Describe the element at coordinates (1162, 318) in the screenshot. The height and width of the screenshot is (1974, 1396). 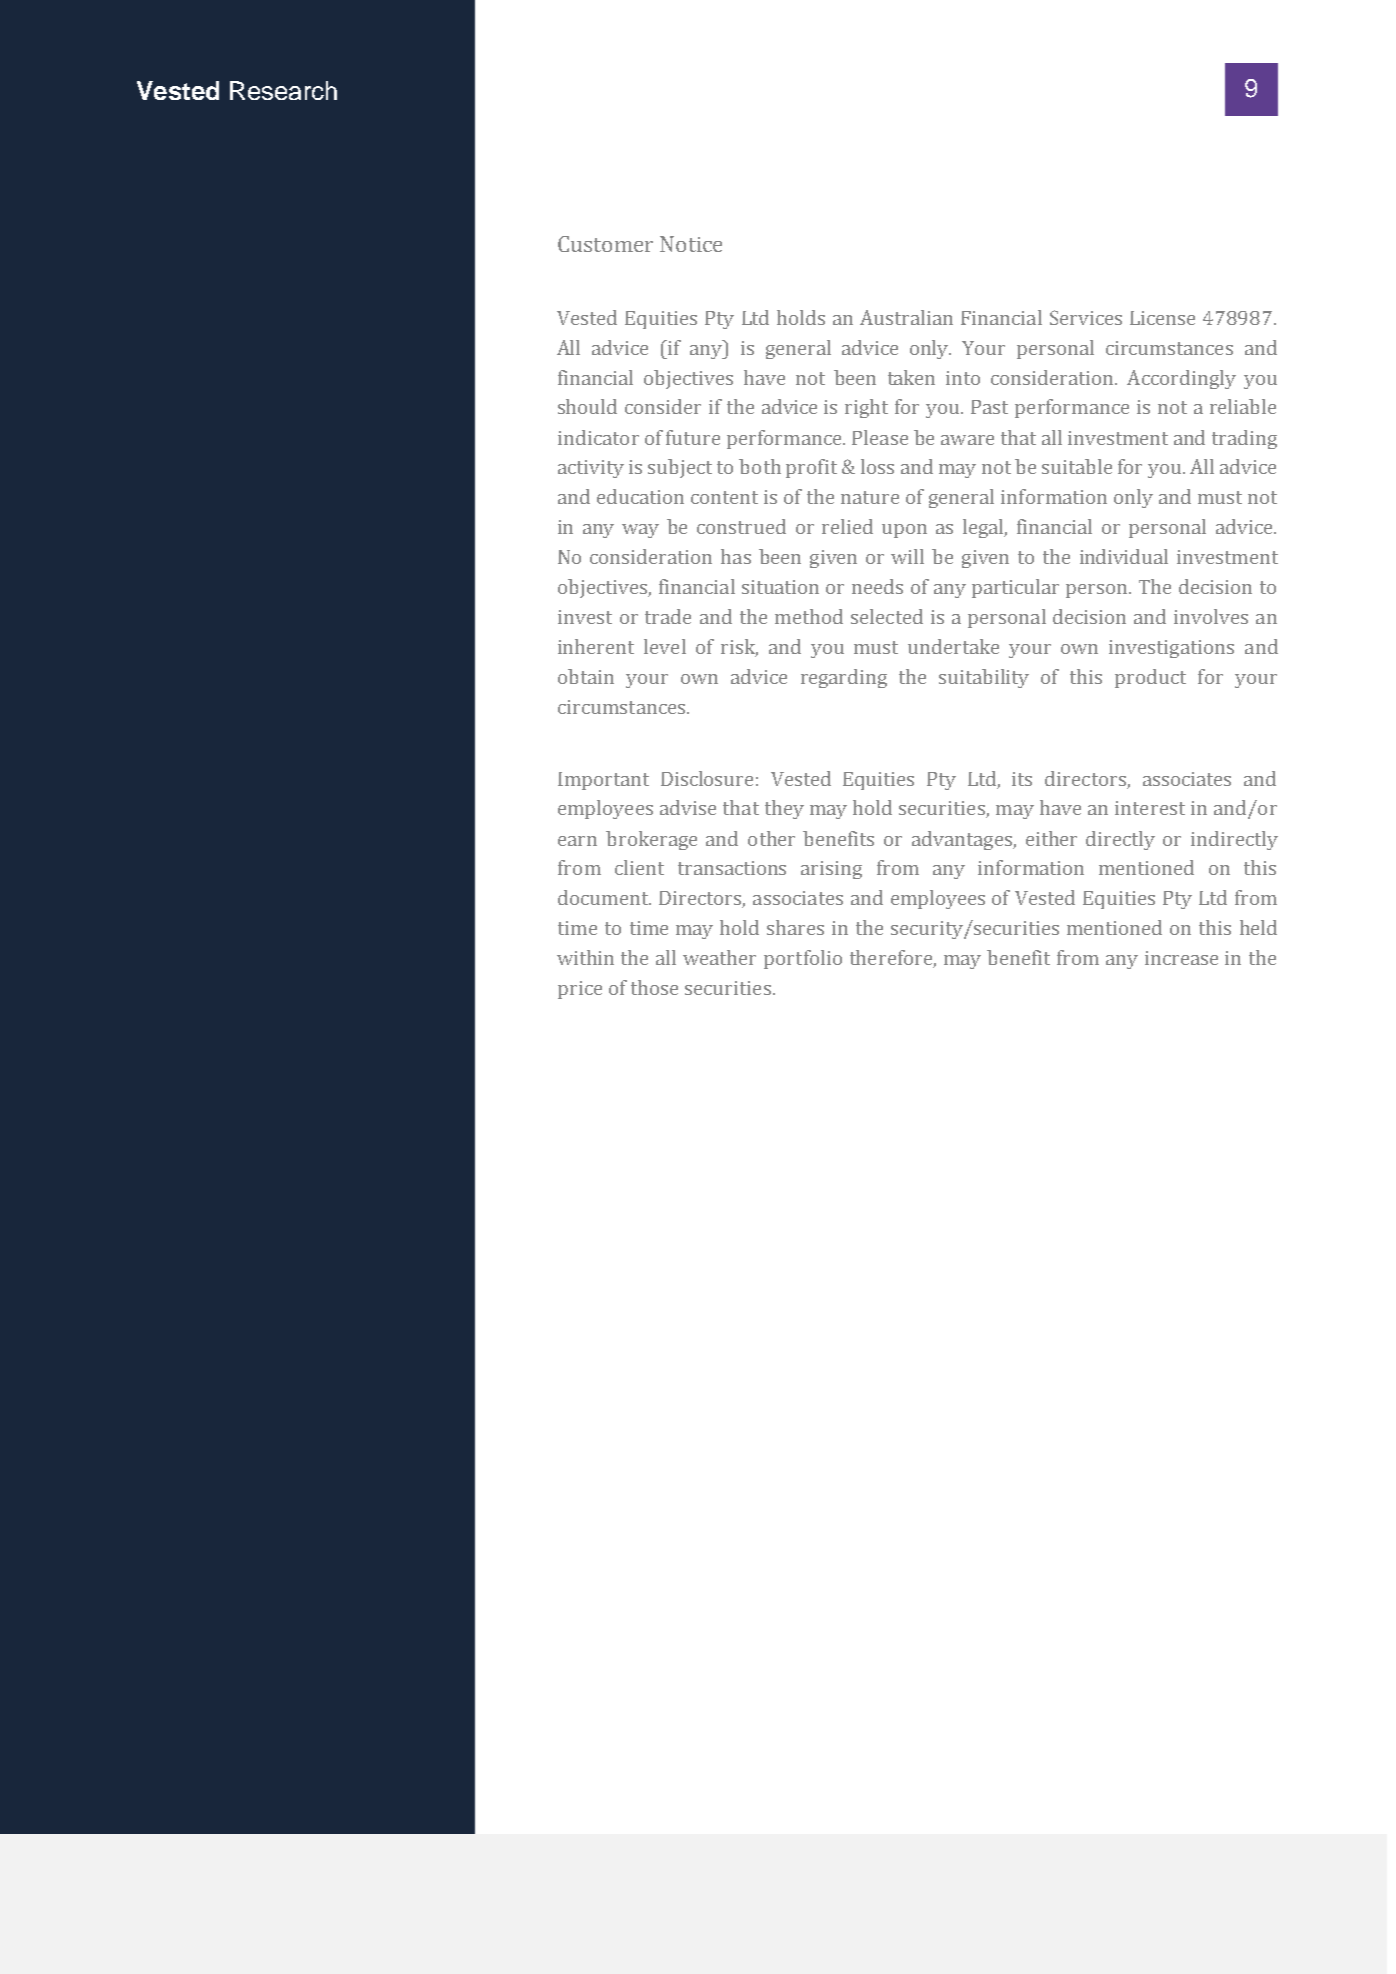
I see `License` at that location.
